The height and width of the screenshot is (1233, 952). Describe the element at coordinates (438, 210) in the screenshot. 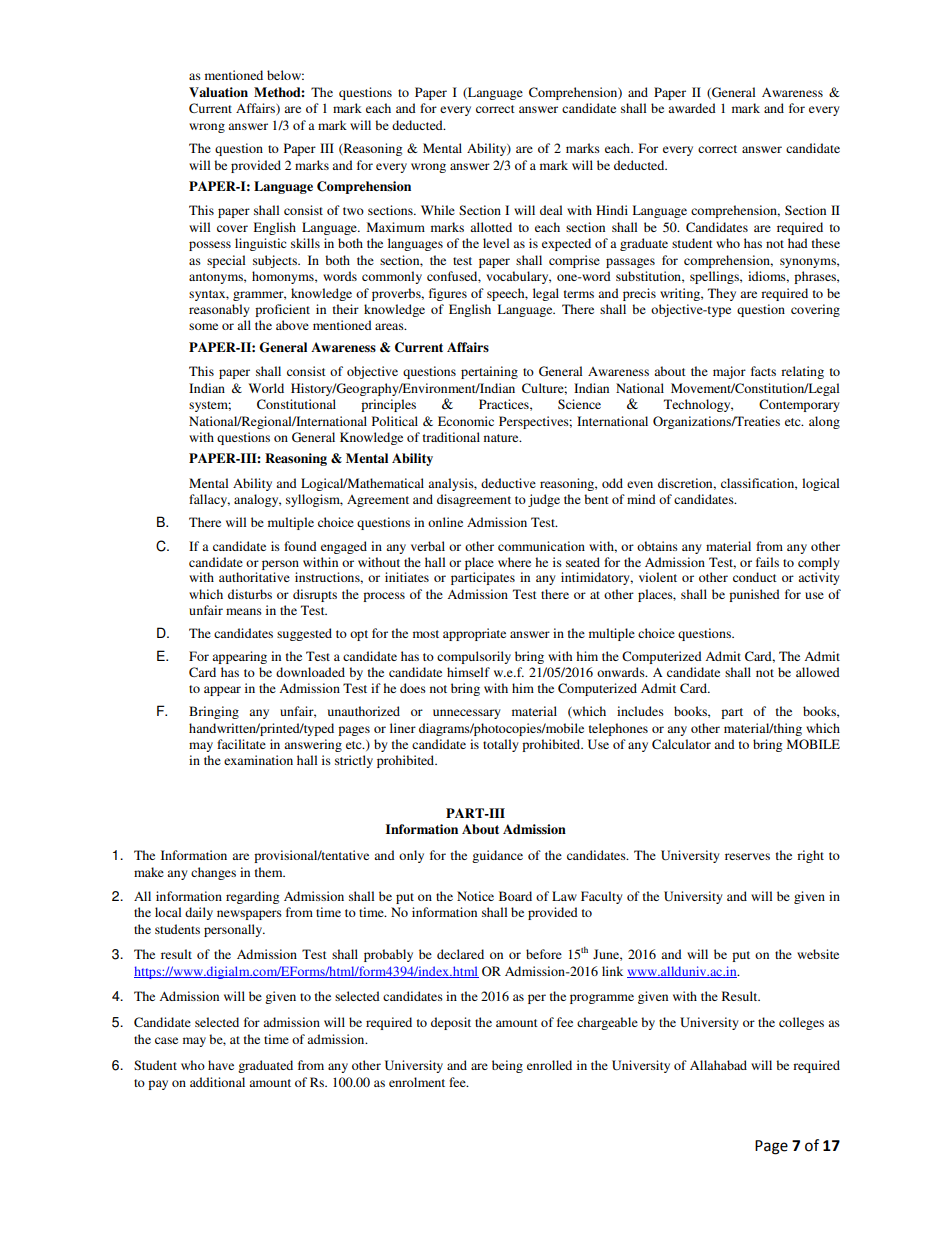

I see `While` at that location.
